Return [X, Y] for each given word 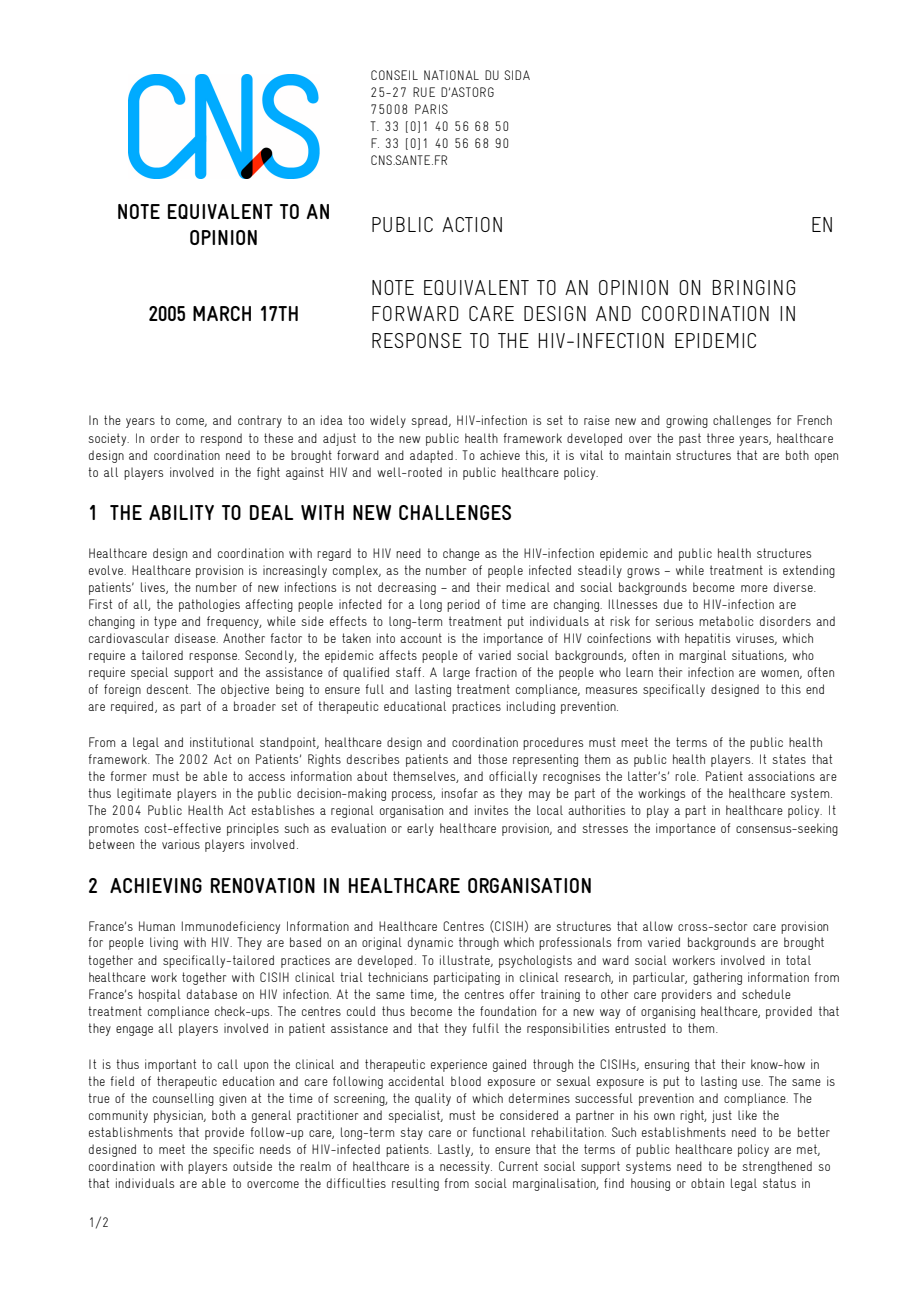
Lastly [455, 1150]
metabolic [726, 621]
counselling [183, 1099]
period [463, 605]
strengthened [777, 1167]
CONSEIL [394, 75]
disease [196, 638]
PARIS [431, 109]
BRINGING [754, 287]
